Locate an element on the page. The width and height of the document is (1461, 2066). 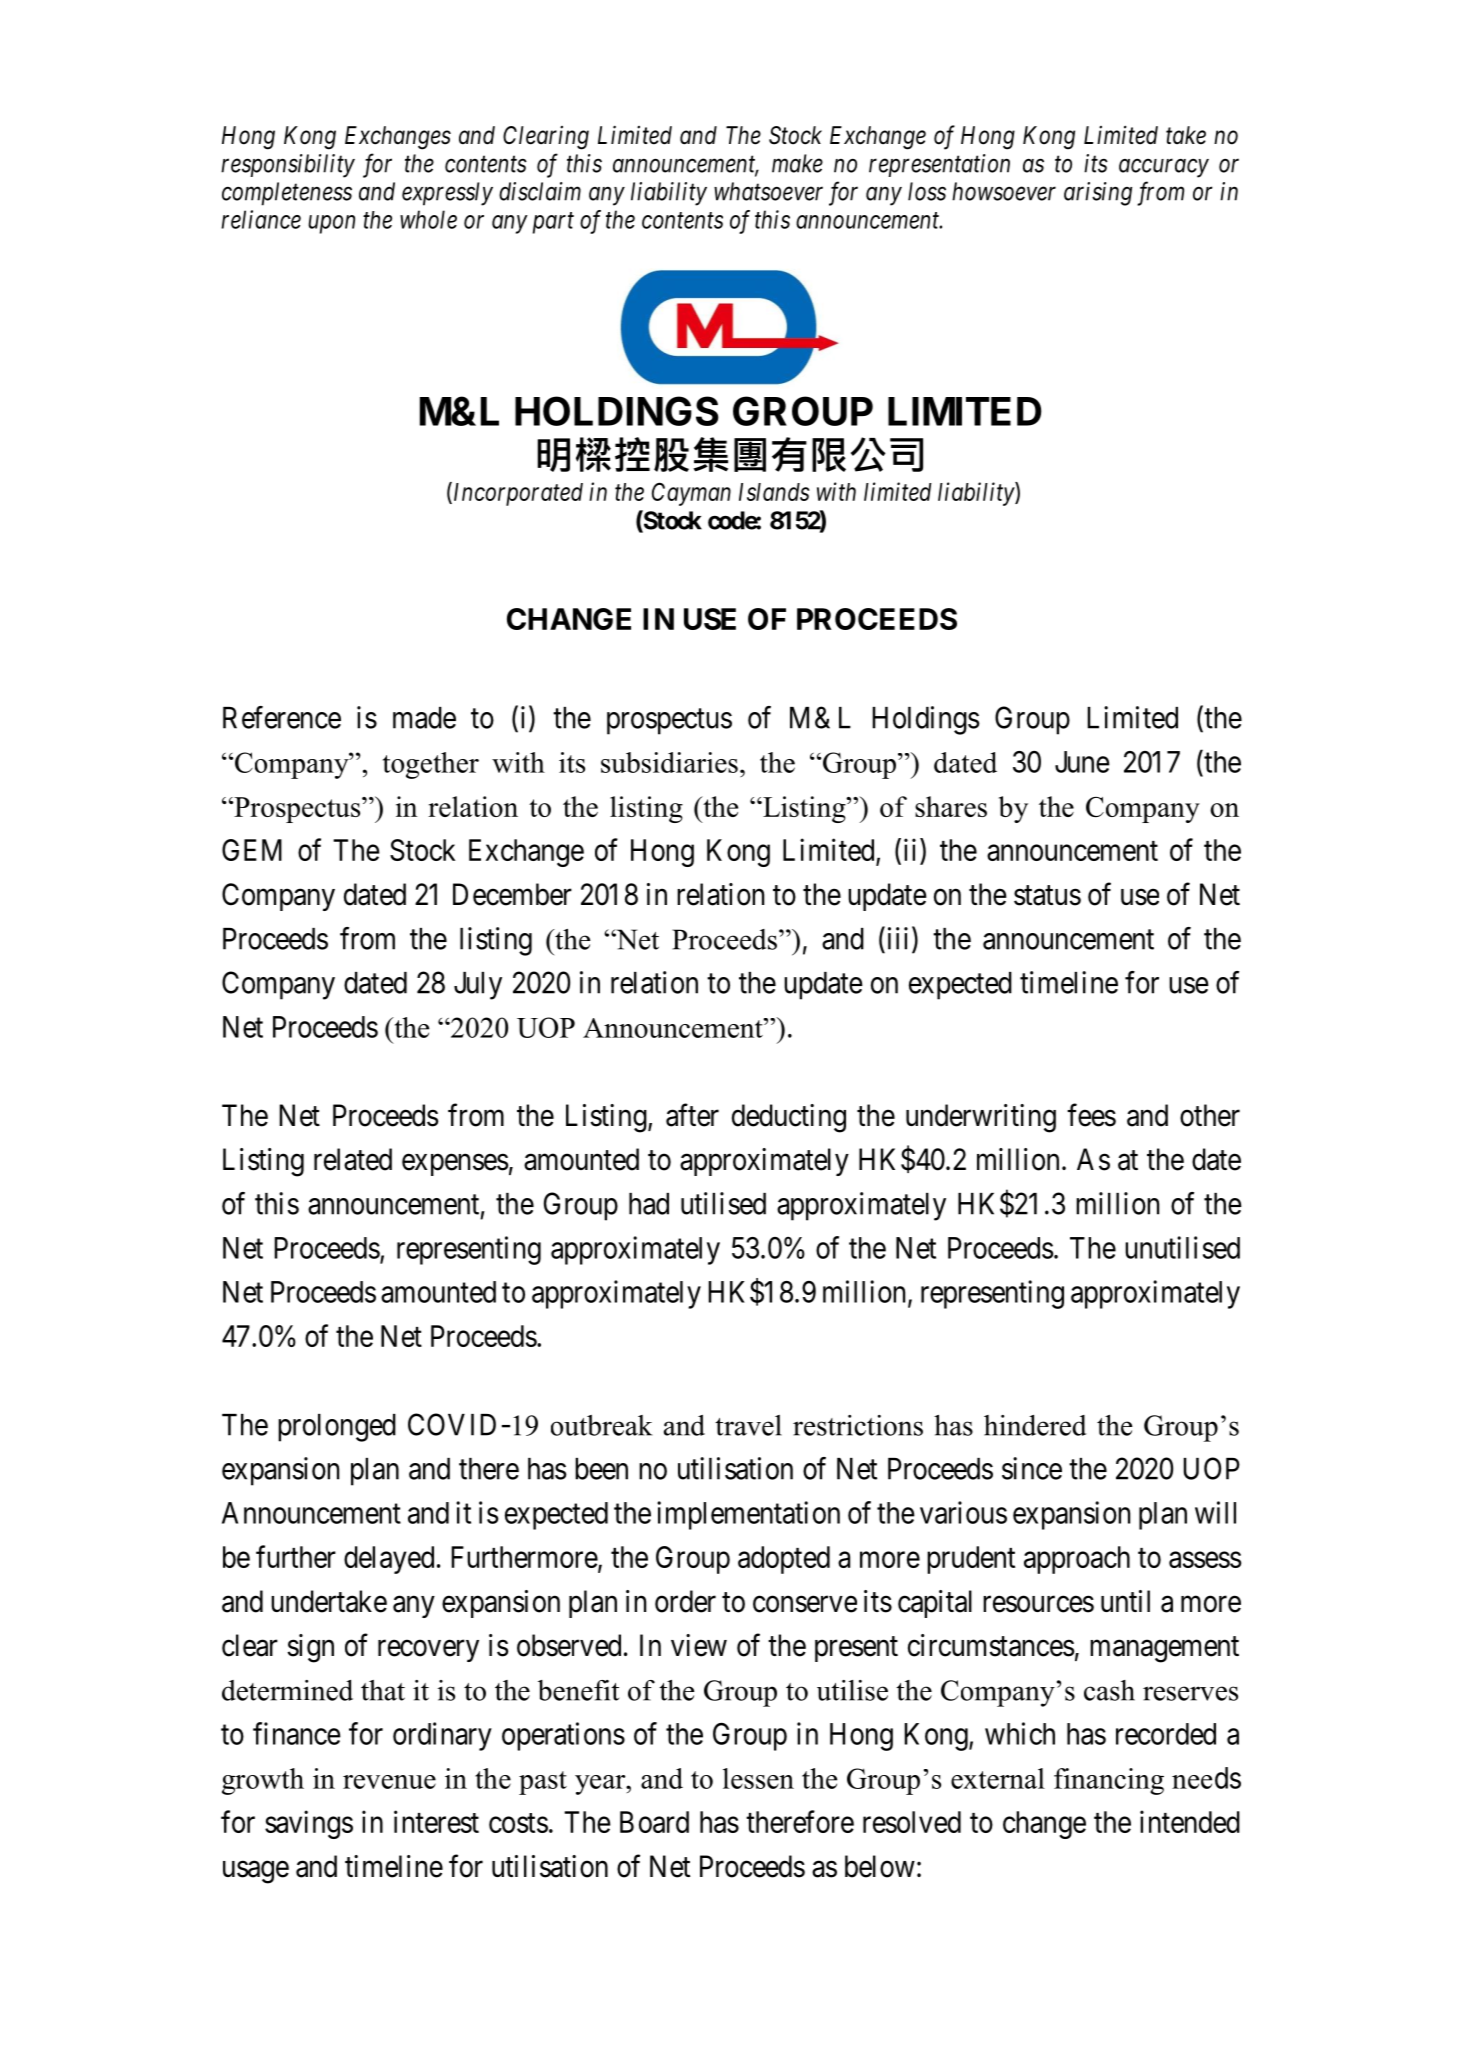
revenue is located at coordinates (389, 1782).
